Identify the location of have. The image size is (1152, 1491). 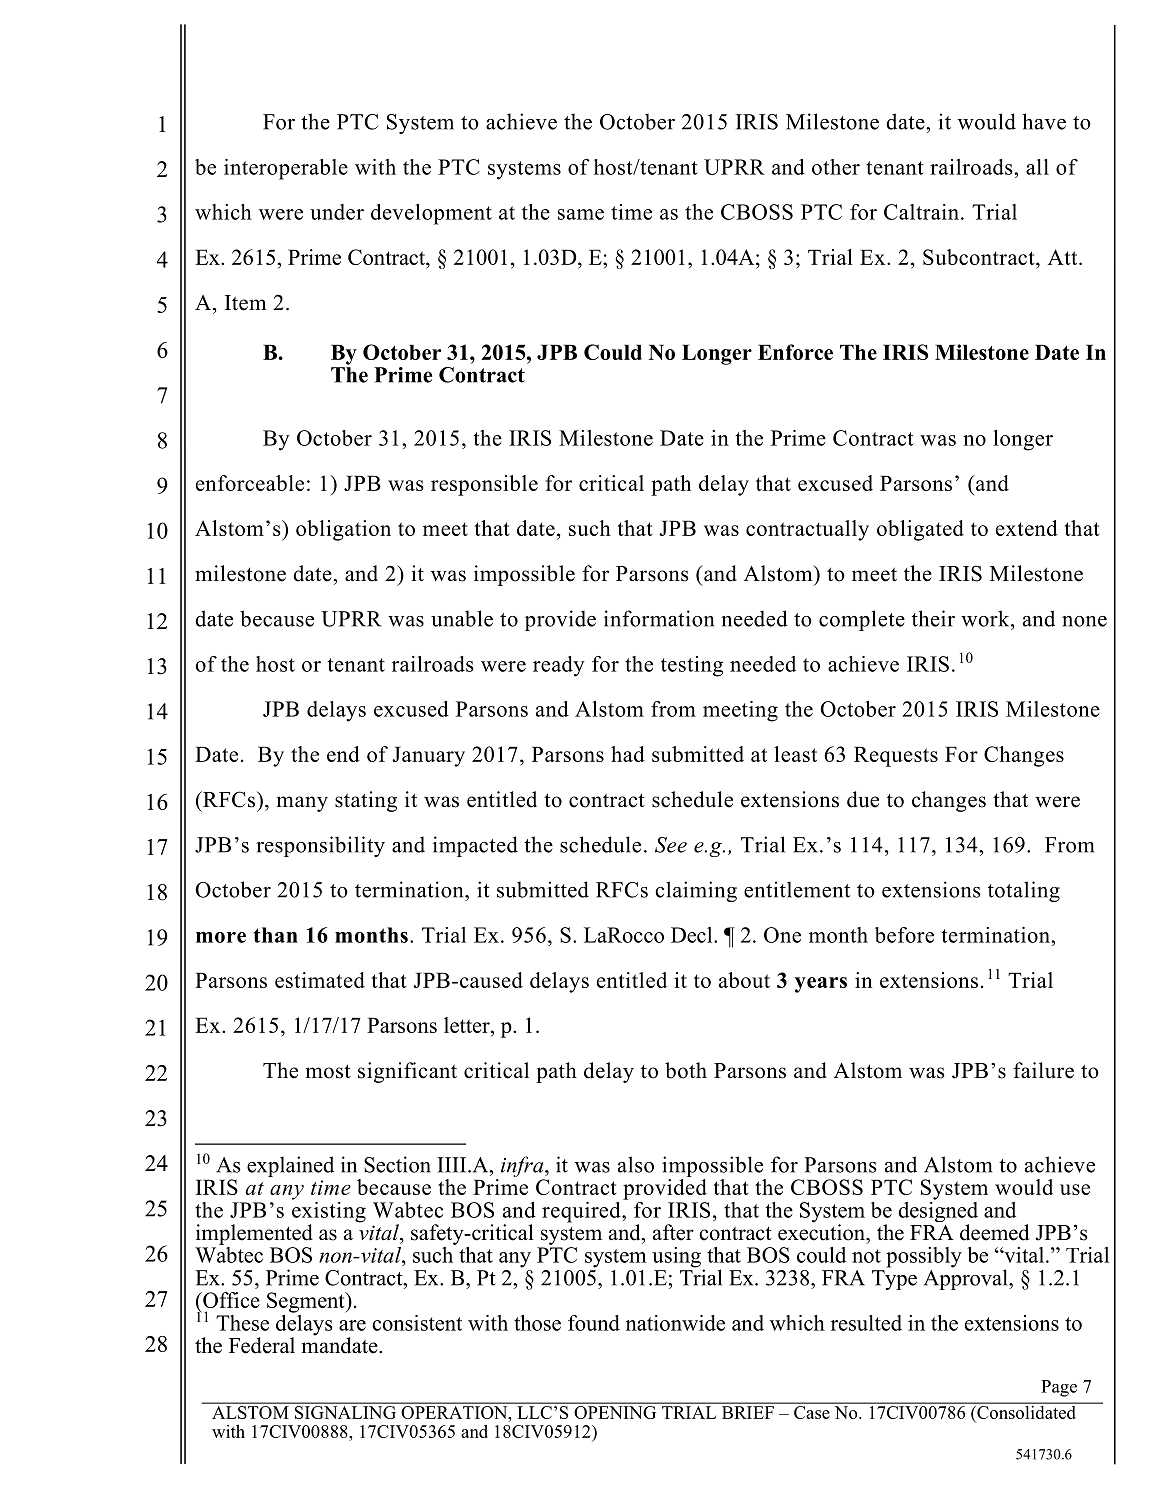
(1044, 121).
